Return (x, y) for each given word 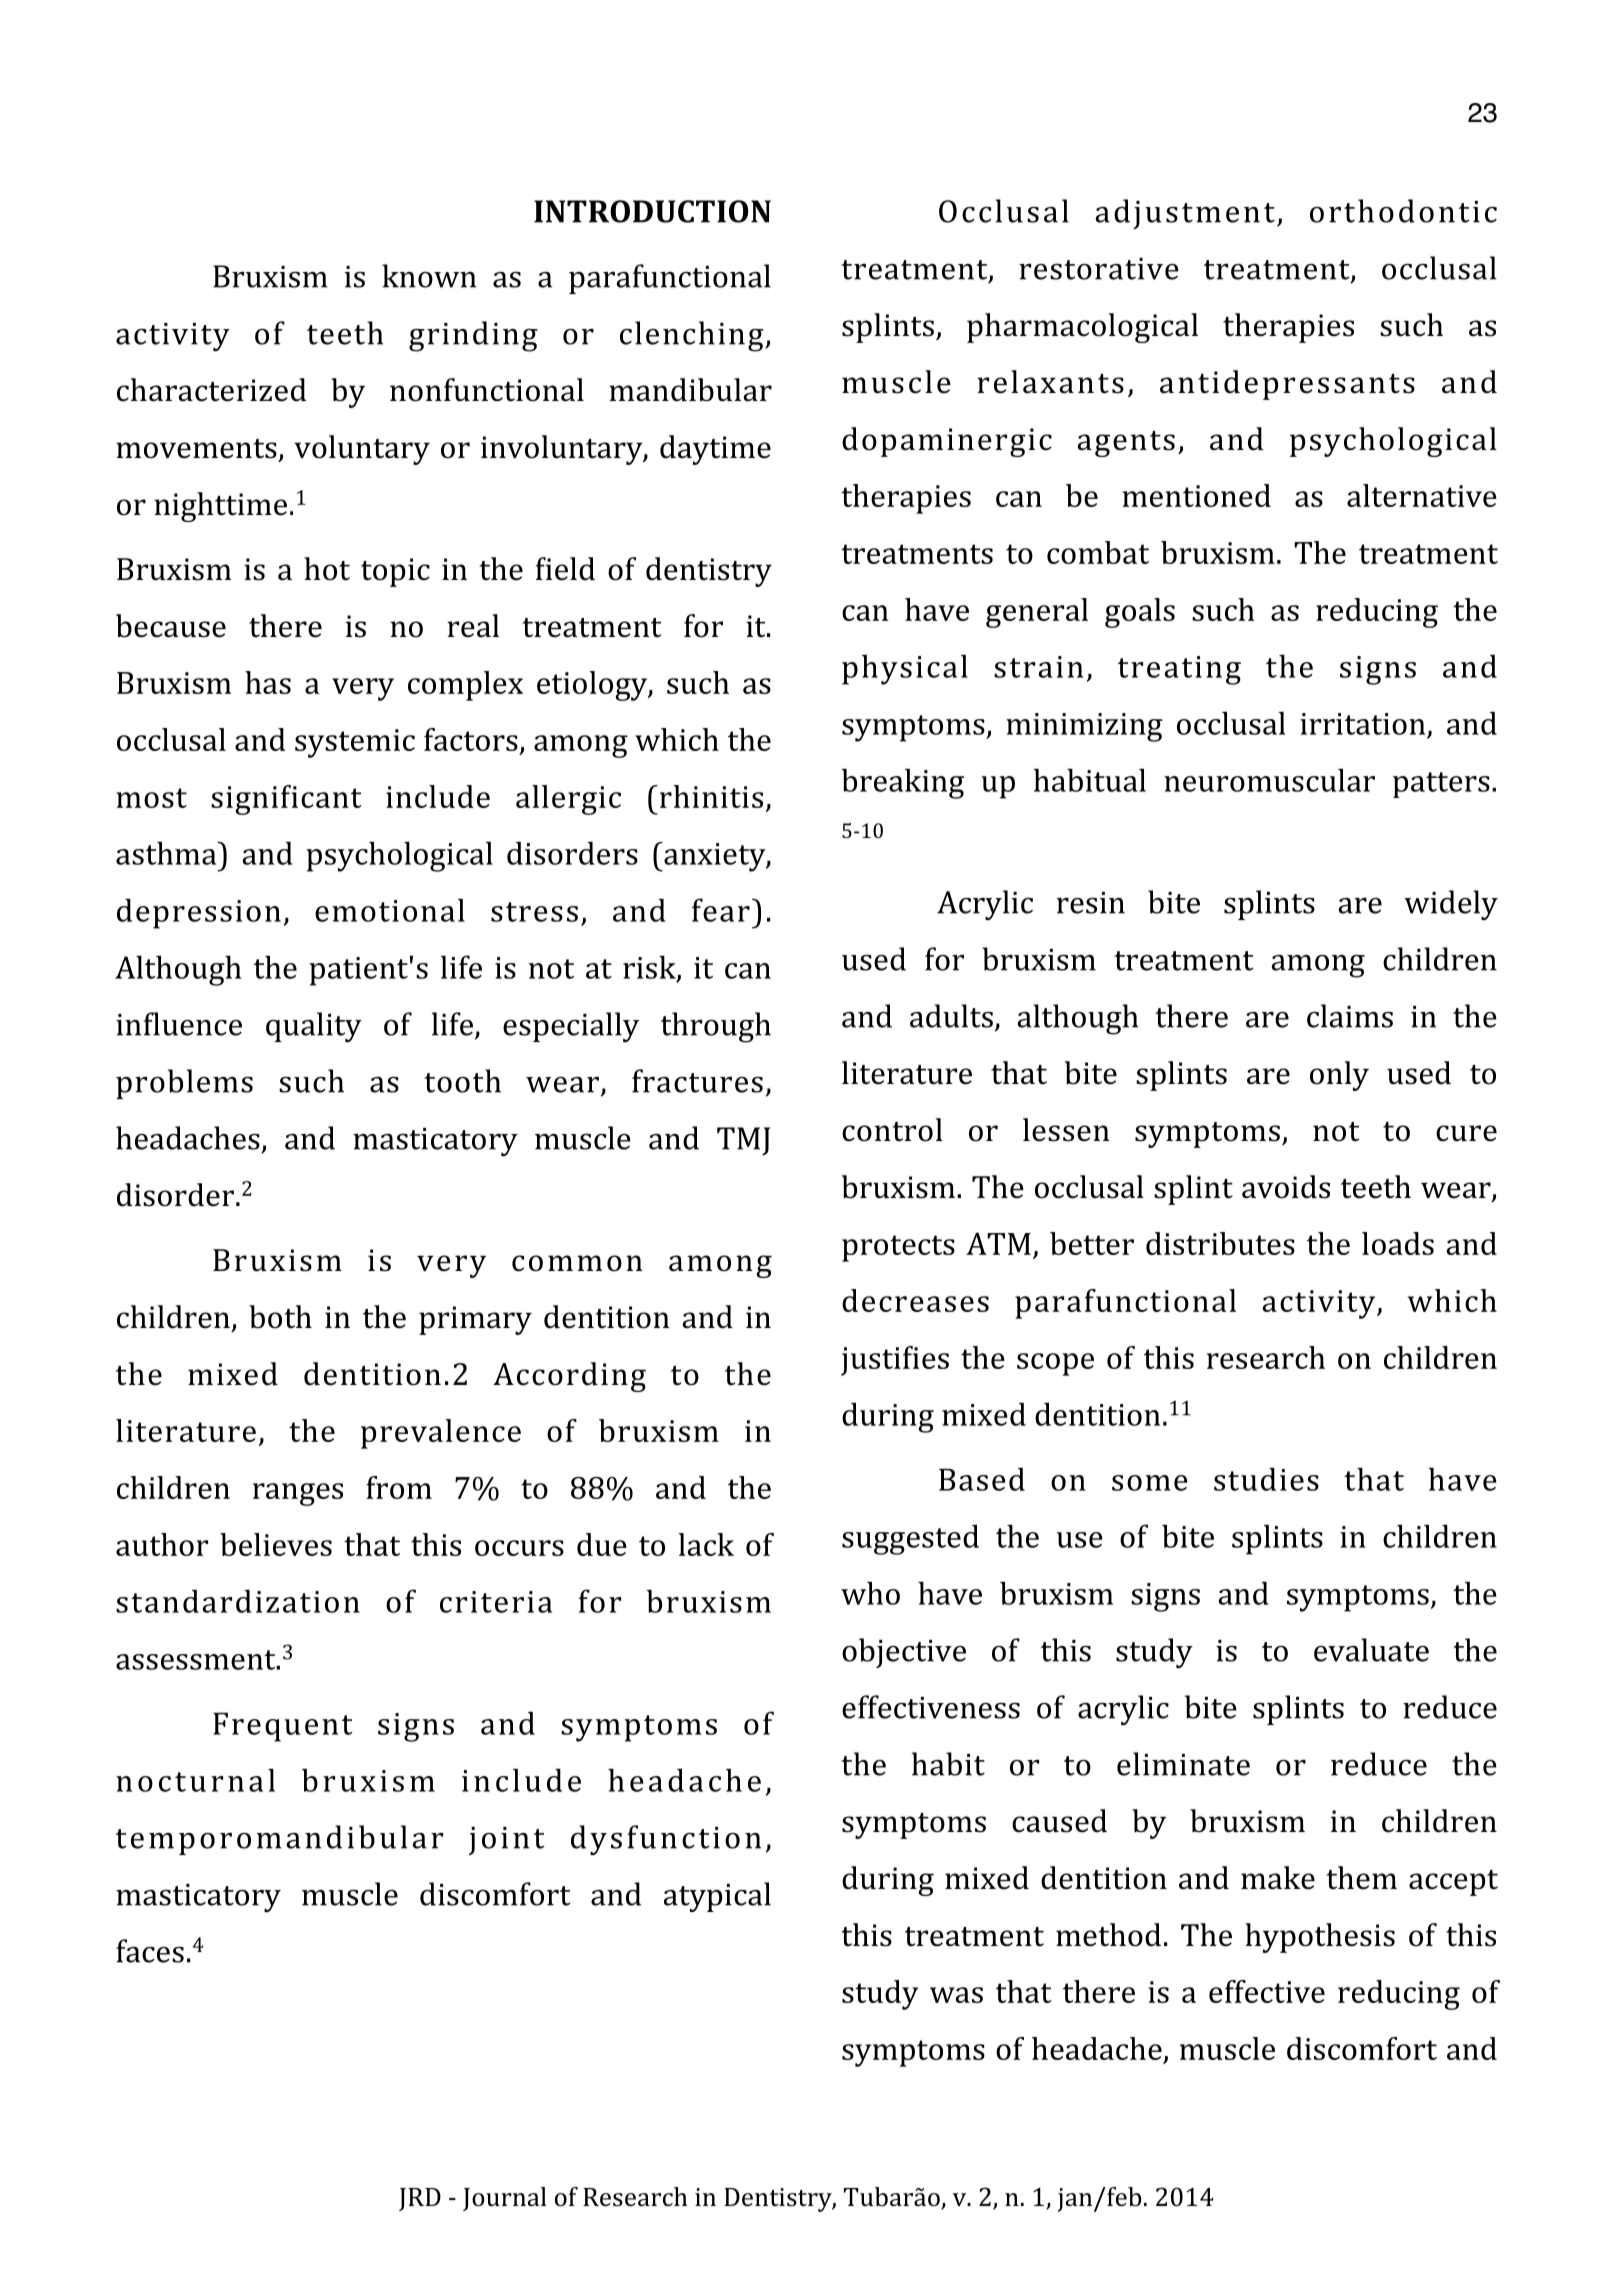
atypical (717, 1897)
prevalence (441, 1434)
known (429, 276)
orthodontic (1403, 211)
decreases (915, 1300)
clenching (693, 336)
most (151, 798)
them (1362, 1878)
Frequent (283, 1727)
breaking (903, 783)
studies (1266, 1479)
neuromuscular (1269, 780)
